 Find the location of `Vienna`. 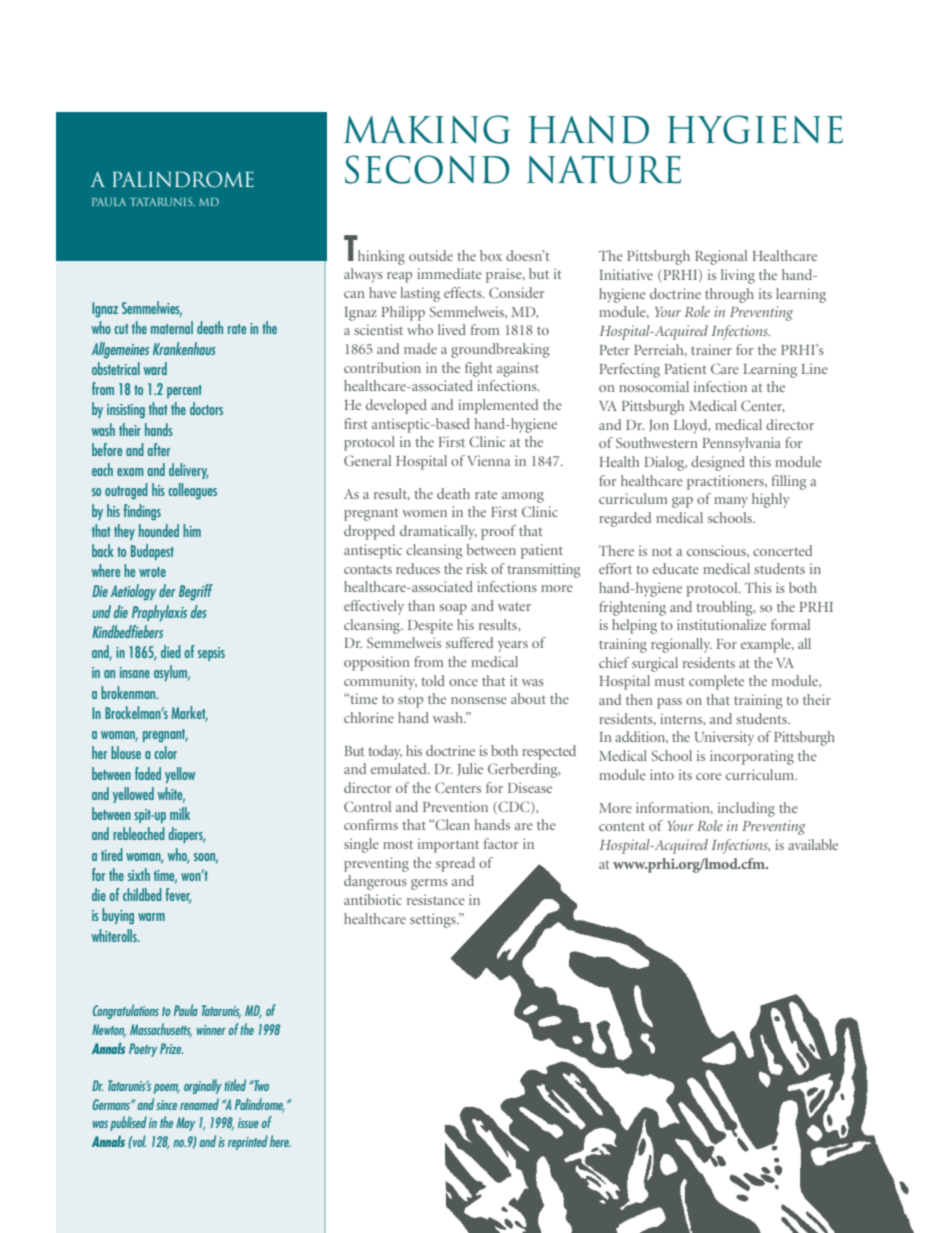

Vienna is located at coordinates (488, 460).
